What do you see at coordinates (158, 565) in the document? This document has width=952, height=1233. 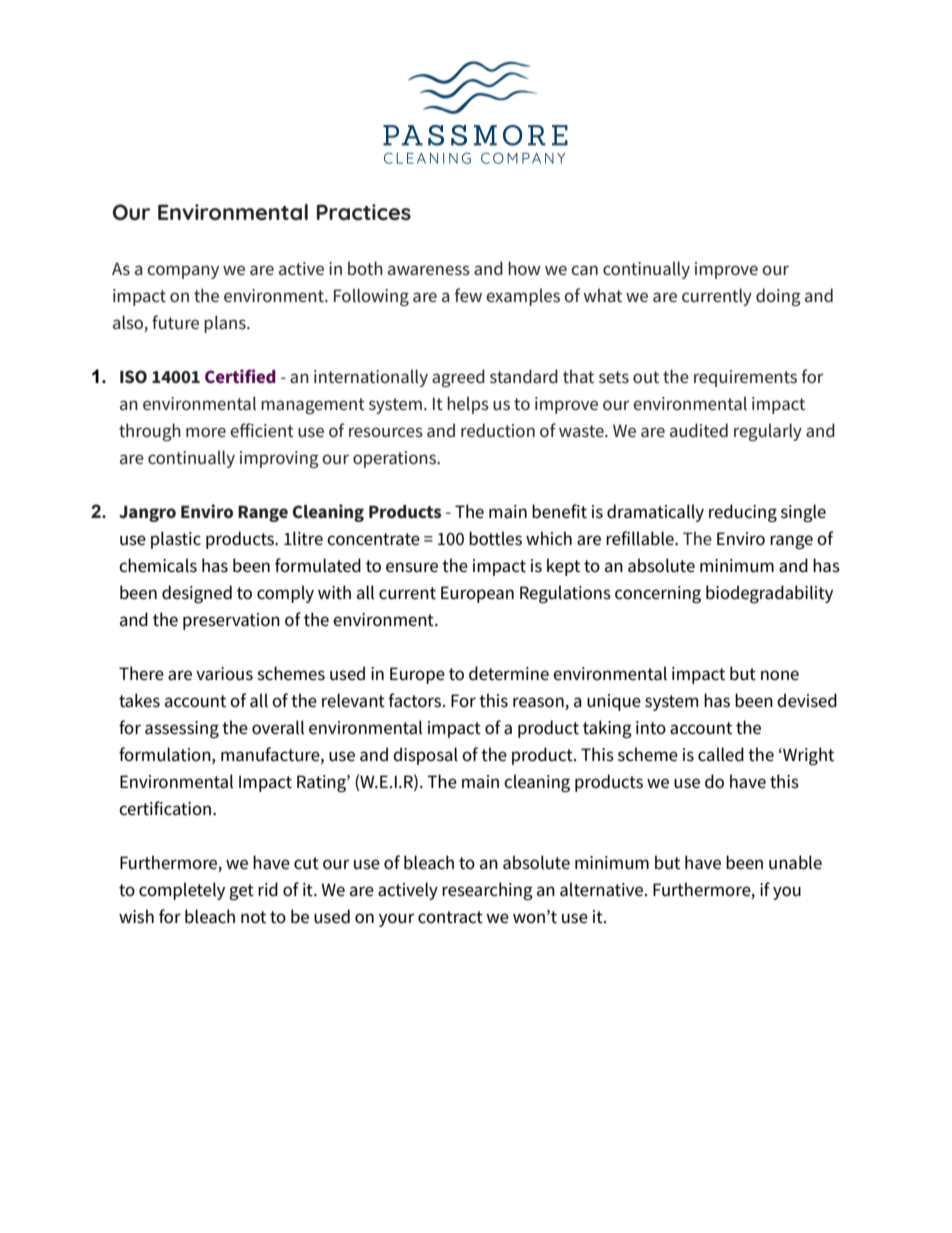 I see `chemicals` at bounding box center [158, 565].
